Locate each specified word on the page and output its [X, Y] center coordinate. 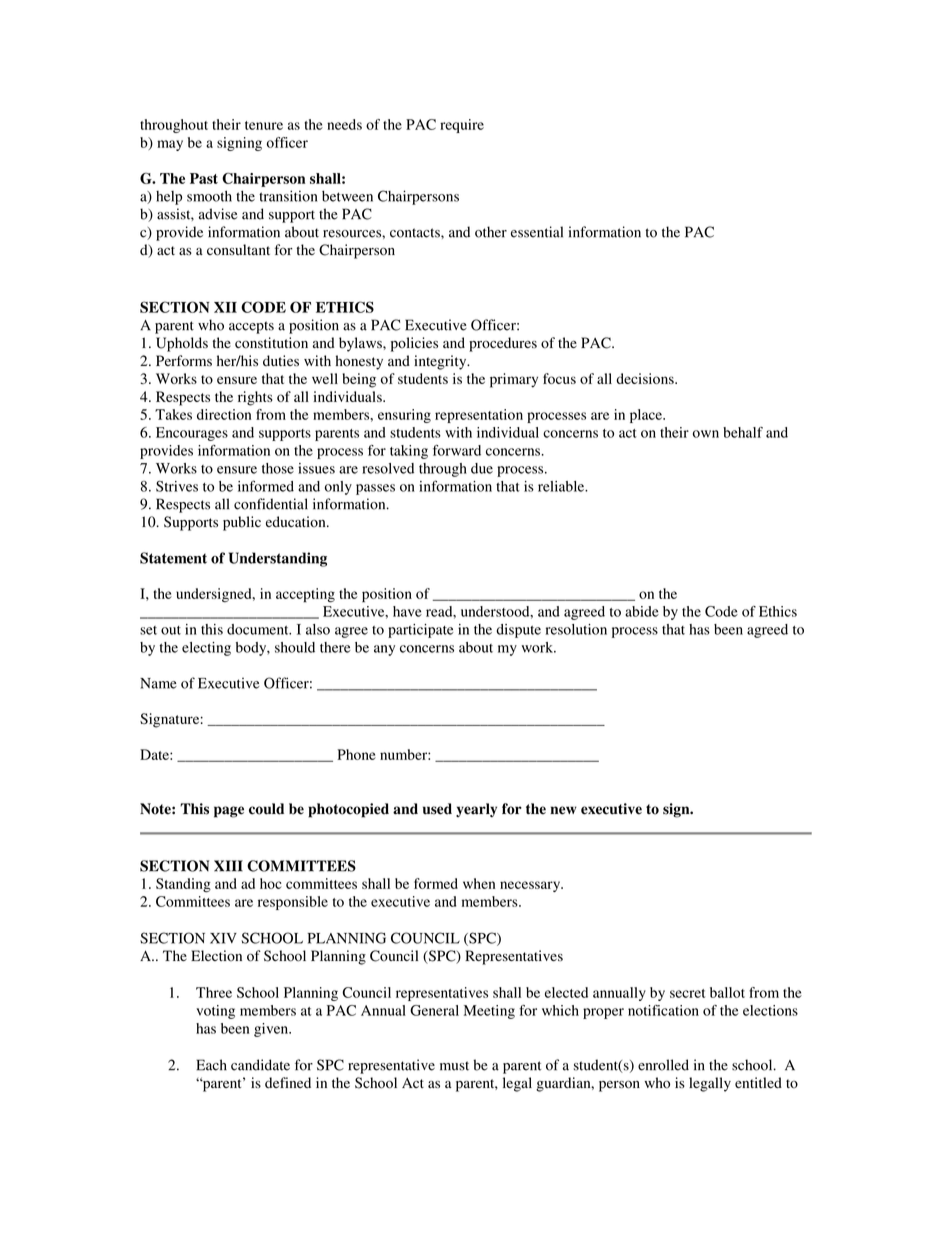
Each [211, 1065]
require [462, 126]
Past [204, 178]
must [454, 1066]
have [407, 611]
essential [537, 232]
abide [642, 611]
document [259, 629]
